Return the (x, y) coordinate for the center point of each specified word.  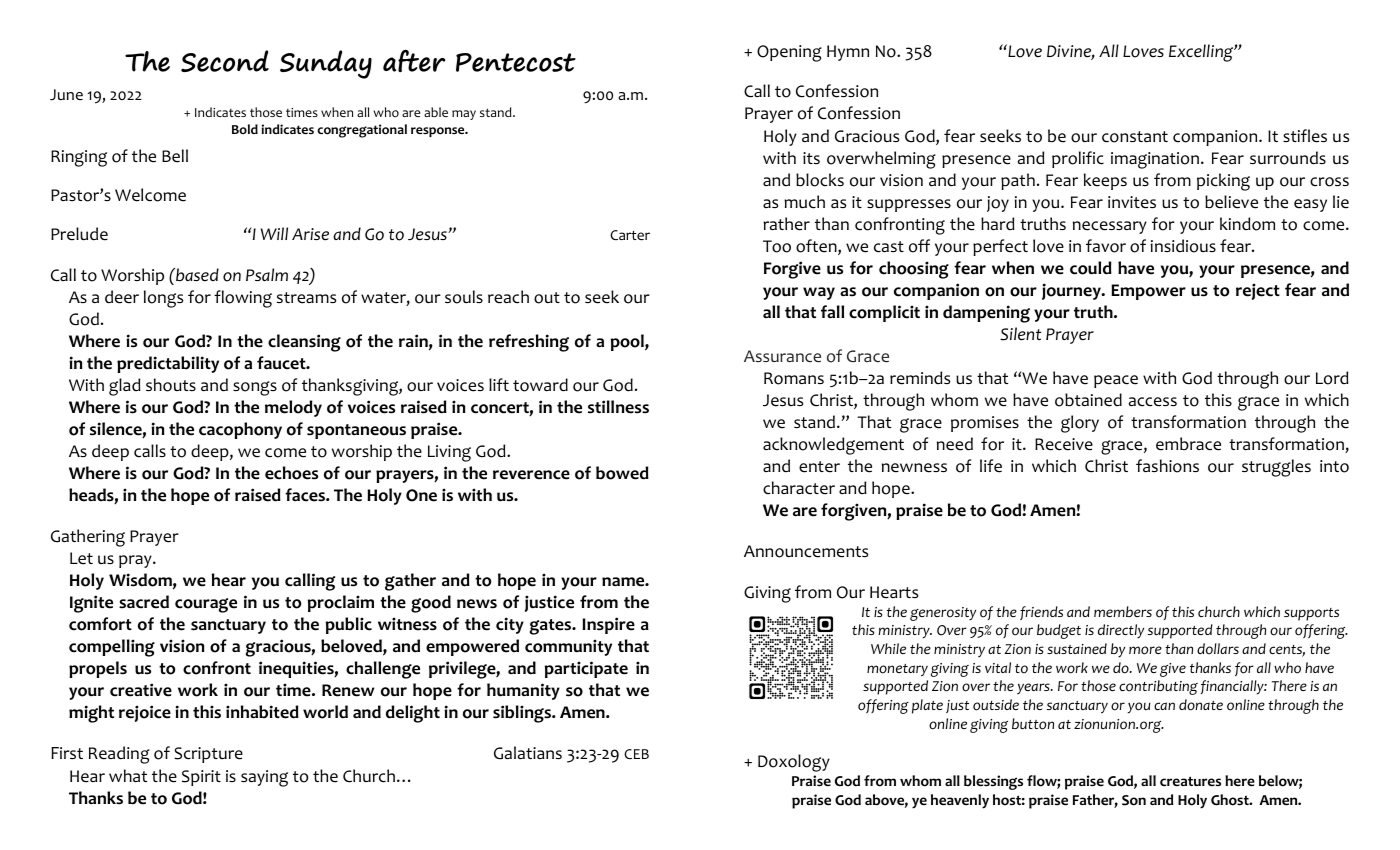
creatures (1190, 781)
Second (225, 61)
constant (1135, 137)
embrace (1188, 444)
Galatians (528, 753)
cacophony (240, 430)
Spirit (201, 778)
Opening (789, 53)
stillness (618, 407)
